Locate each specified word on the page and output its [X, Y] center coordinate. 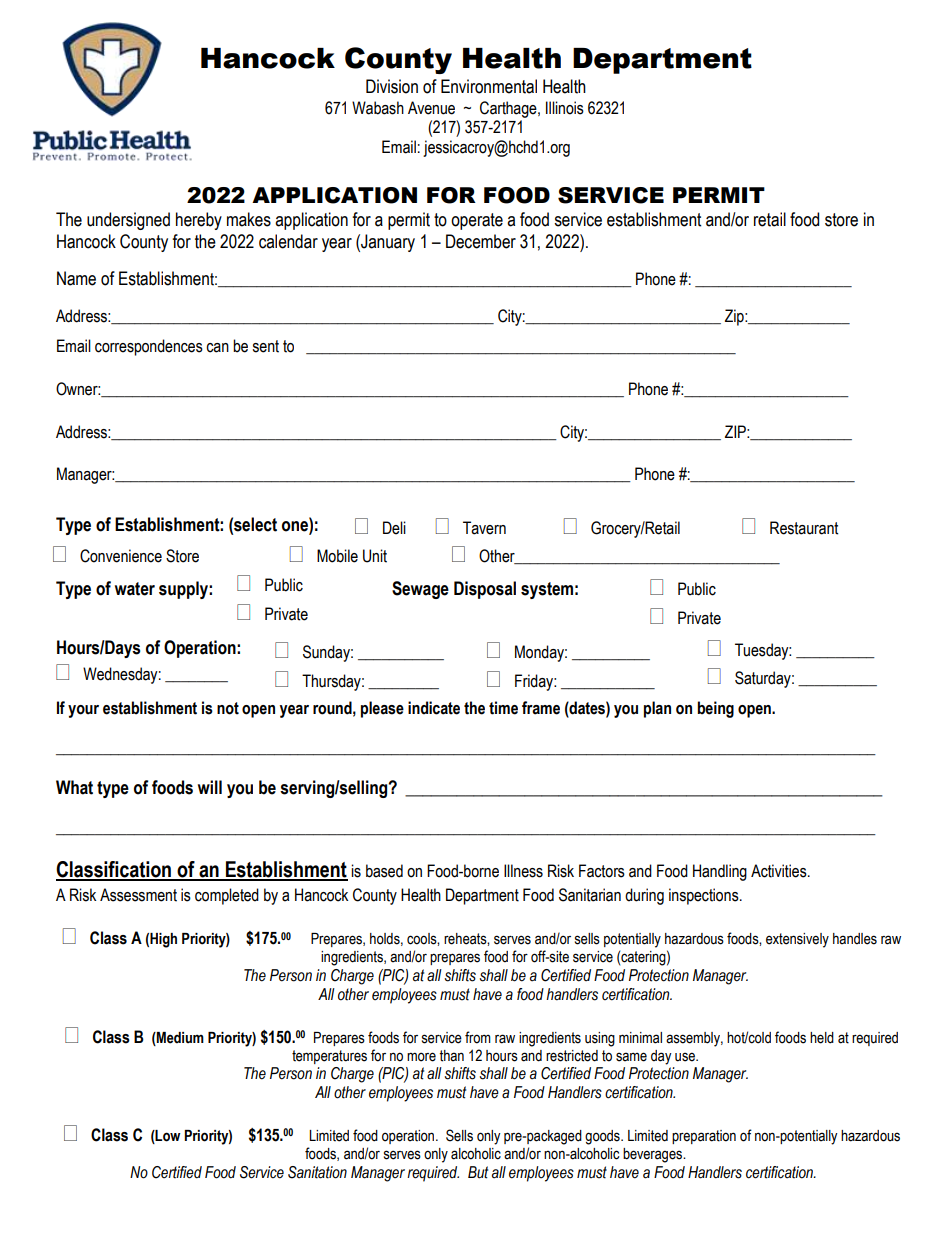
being [715, 709]
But [478, 1172]
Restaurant [804, 528]
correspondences [149, 347]
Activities [780, 871]
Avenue [431, 108]
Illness [523, 871]
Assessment [138, 895]
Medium [179, 1038]
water [135, 589]
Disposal [485, 590]
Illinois [565, 108]
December [481, 241]
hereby [199, 221]
